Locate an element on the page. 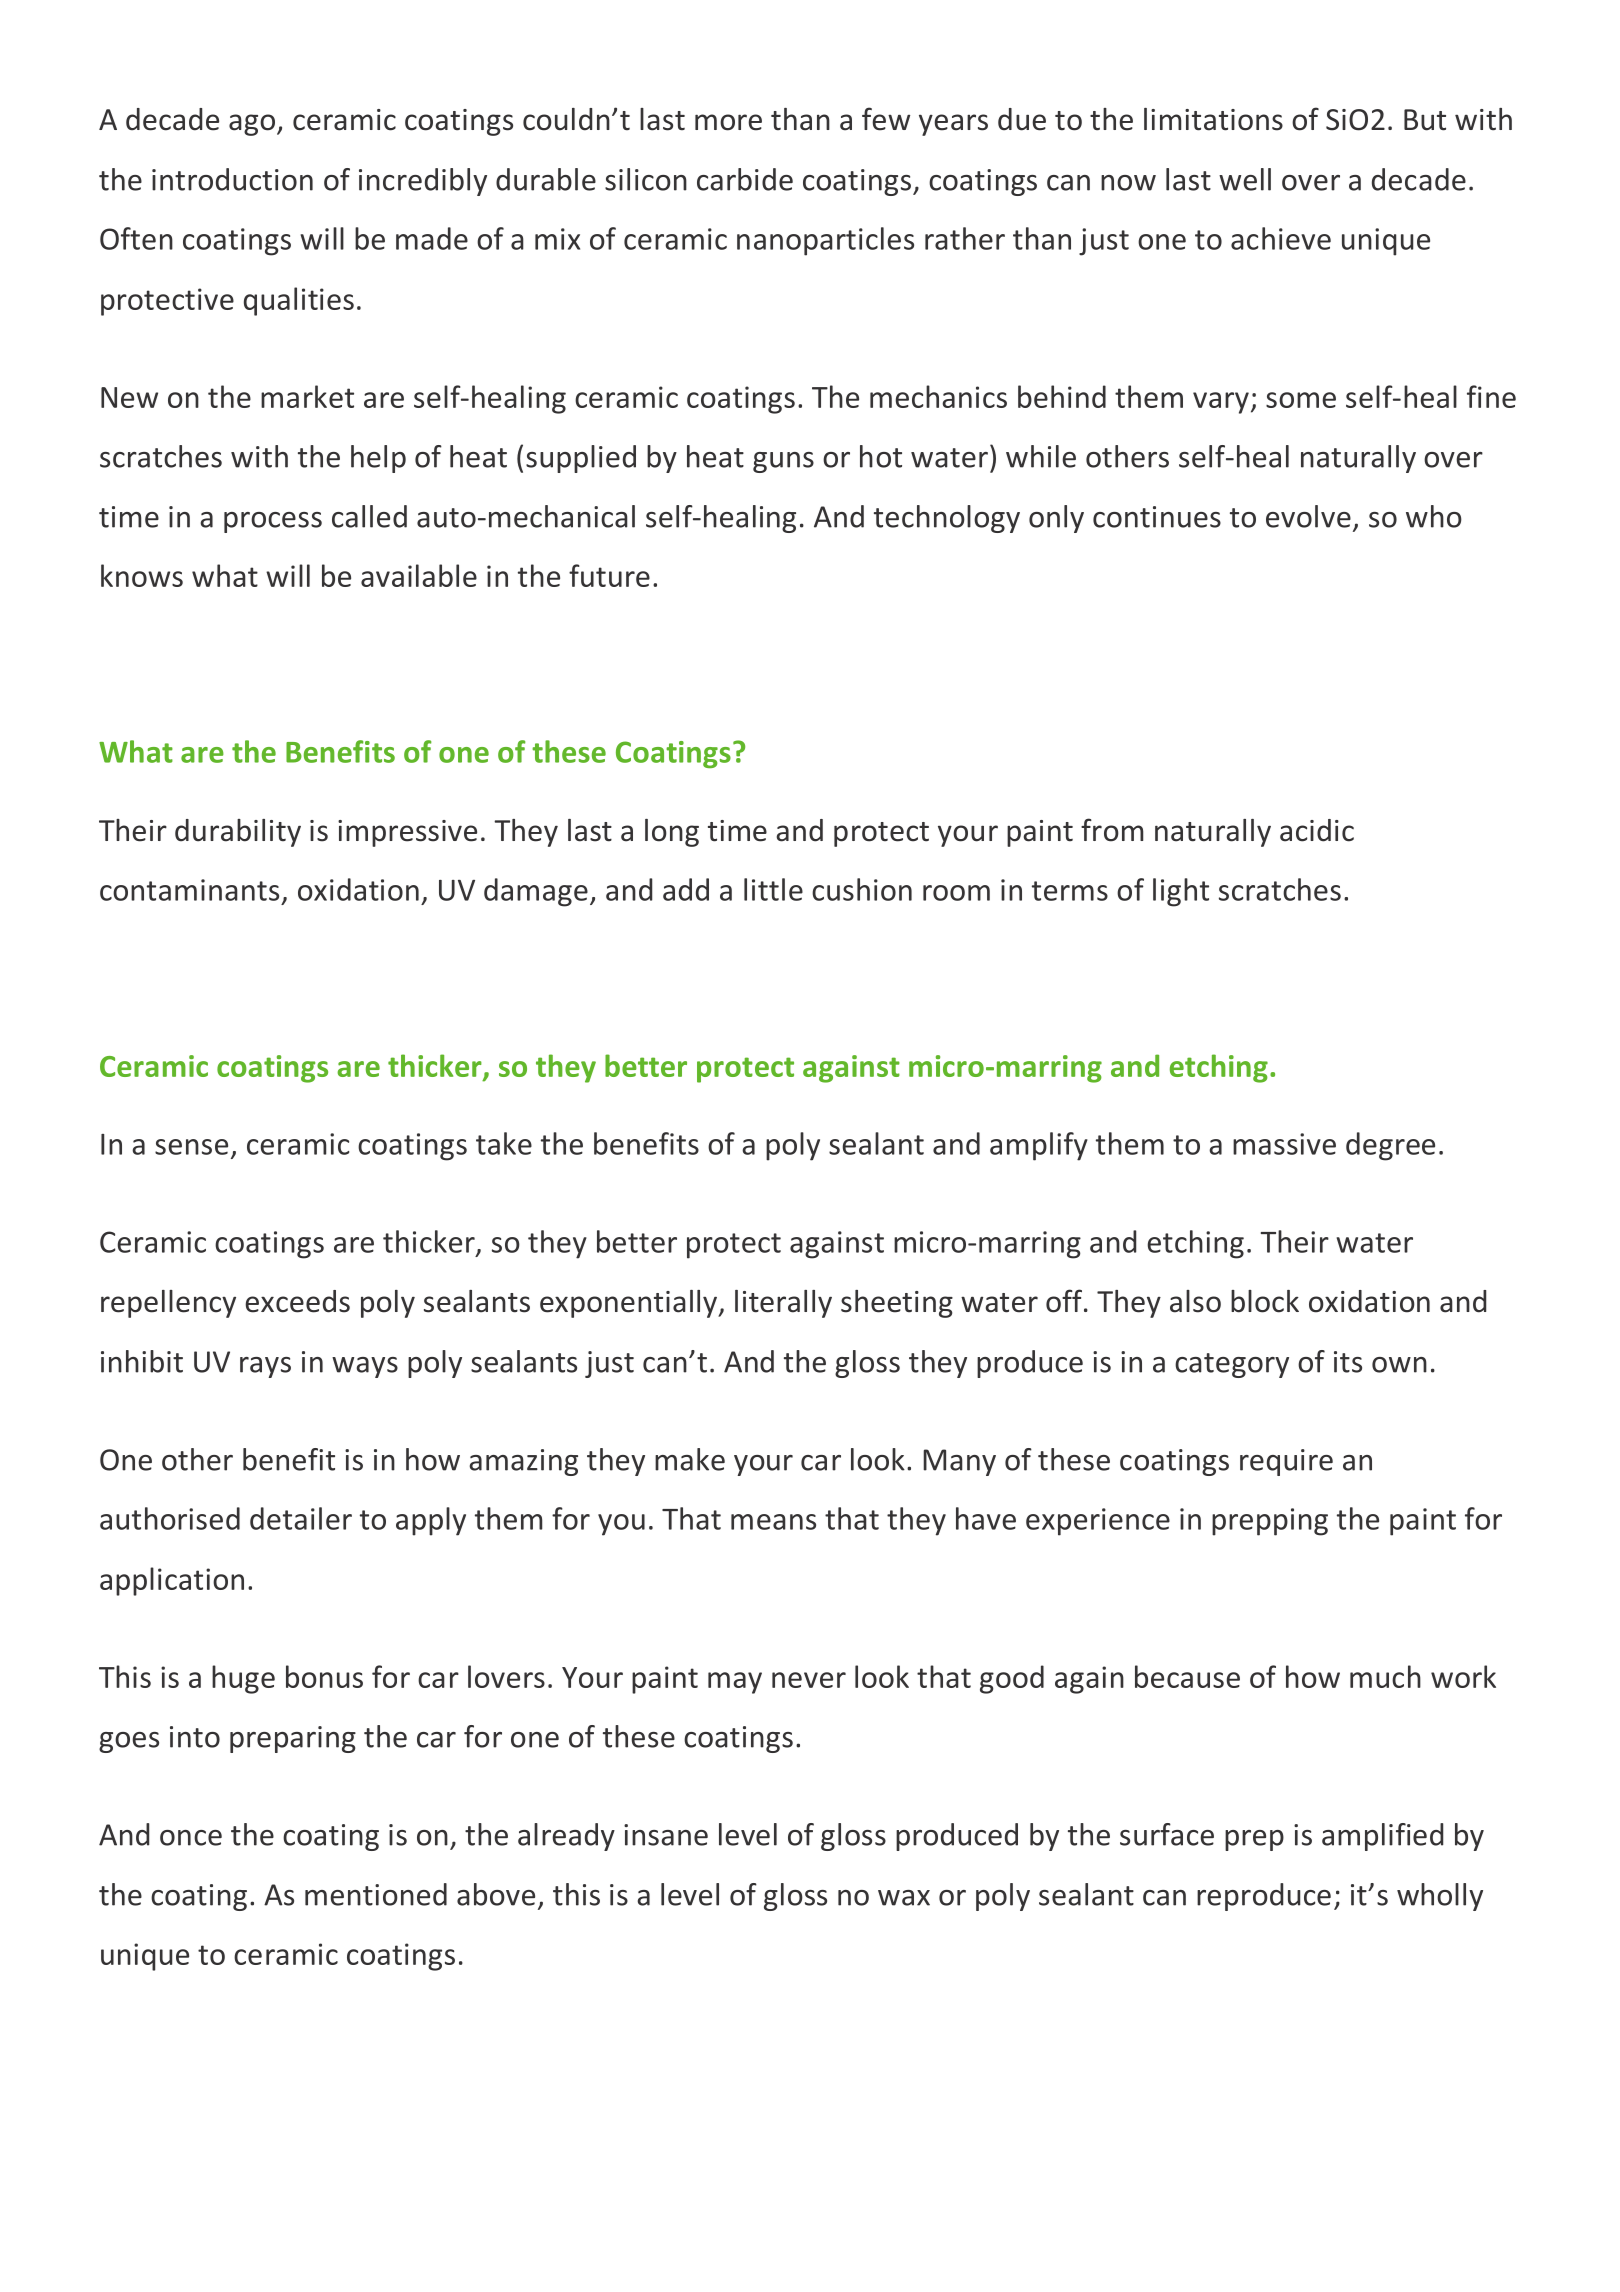 This document has width=1620, height=2292. wax is located at coordinates (904, 1898).
